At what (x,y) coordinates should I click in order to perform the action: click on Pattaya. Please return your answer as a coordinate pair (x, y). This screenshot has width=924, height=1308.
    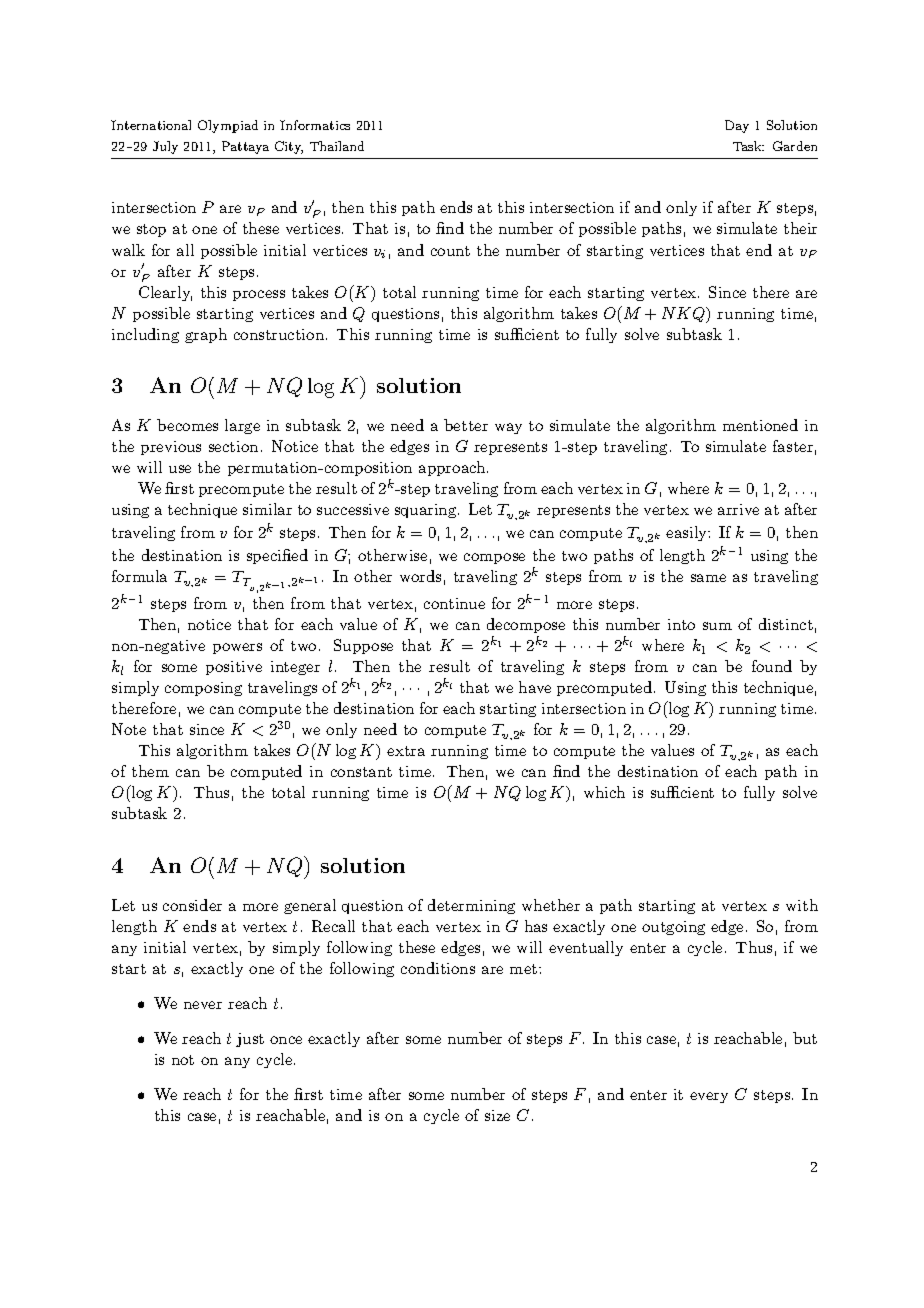
    Looking at the image, I should click on (245, 147).
